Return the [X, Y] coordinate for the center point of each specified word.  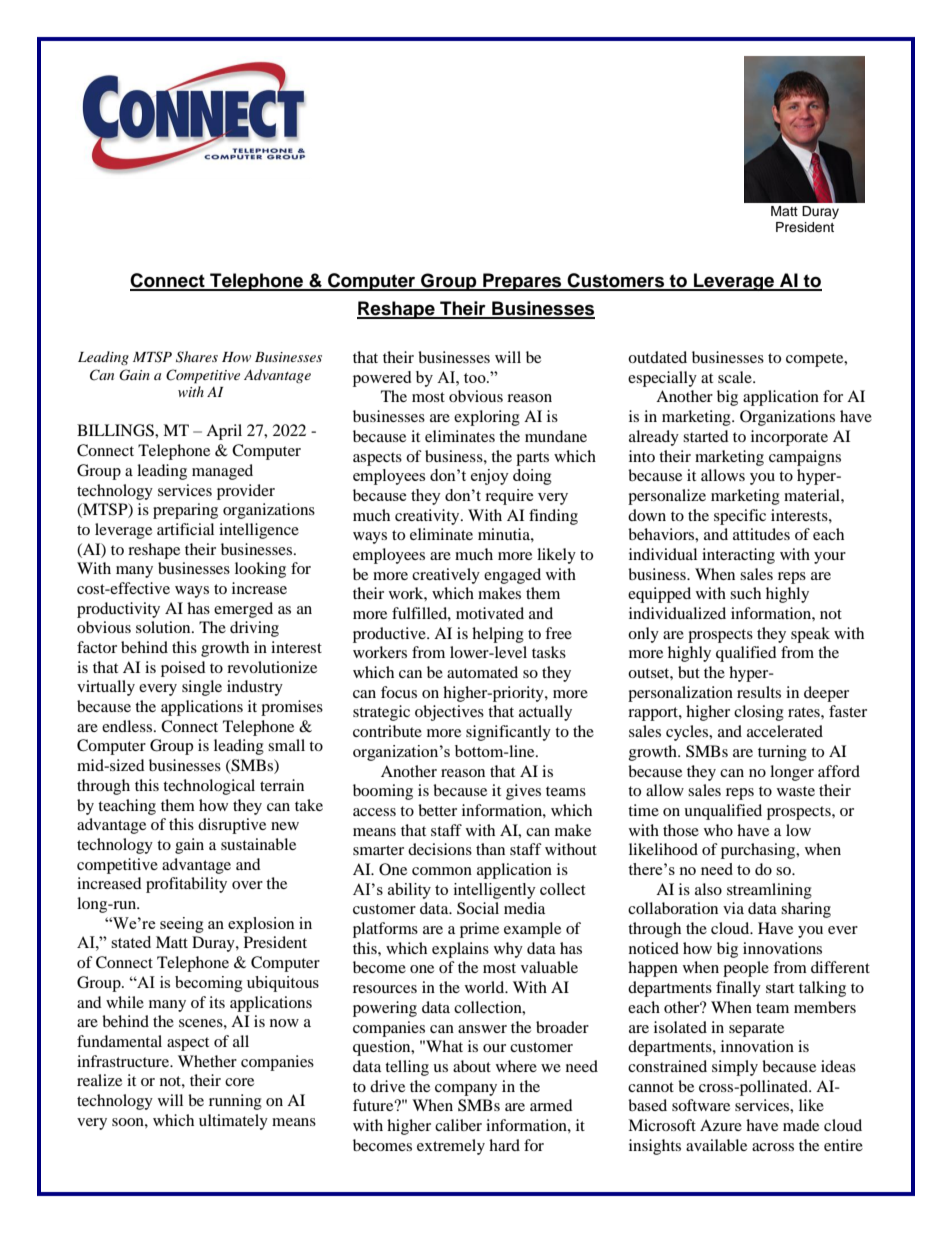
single [202, 688]
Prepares [522, 282]
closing [759, 713]
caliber [458, 1125]
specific [740, 517]
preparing [185, 511]
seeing [182, 925]
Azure [721, 1125]
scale [736, 377]
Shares [197, 357]
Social [478, 908]
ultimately [233, 1122]
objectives [449, 713]
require [509, 497]
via [733, 908]
